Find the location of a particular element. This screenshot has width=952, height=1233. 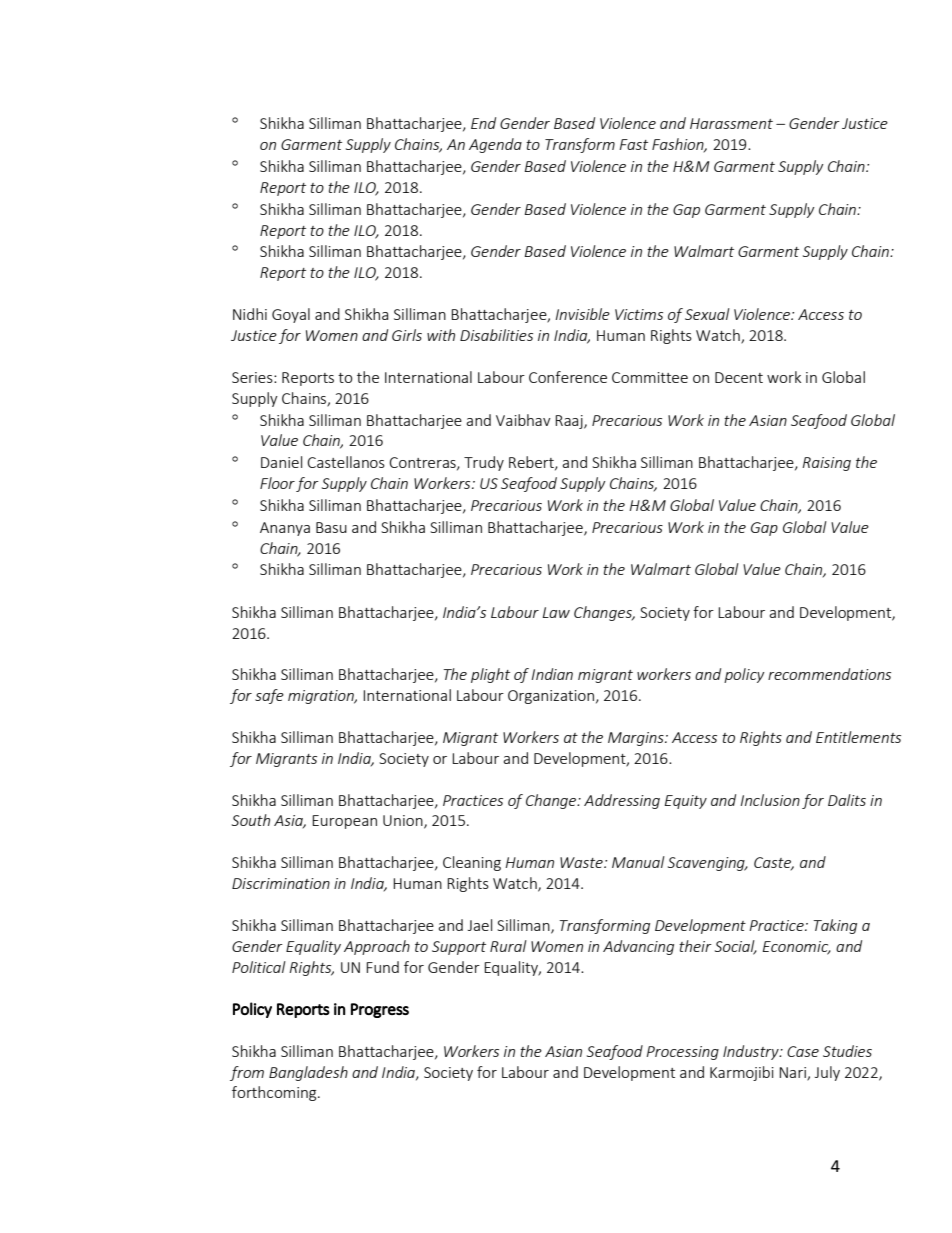

Raising is located at coordinates (826, 464).
